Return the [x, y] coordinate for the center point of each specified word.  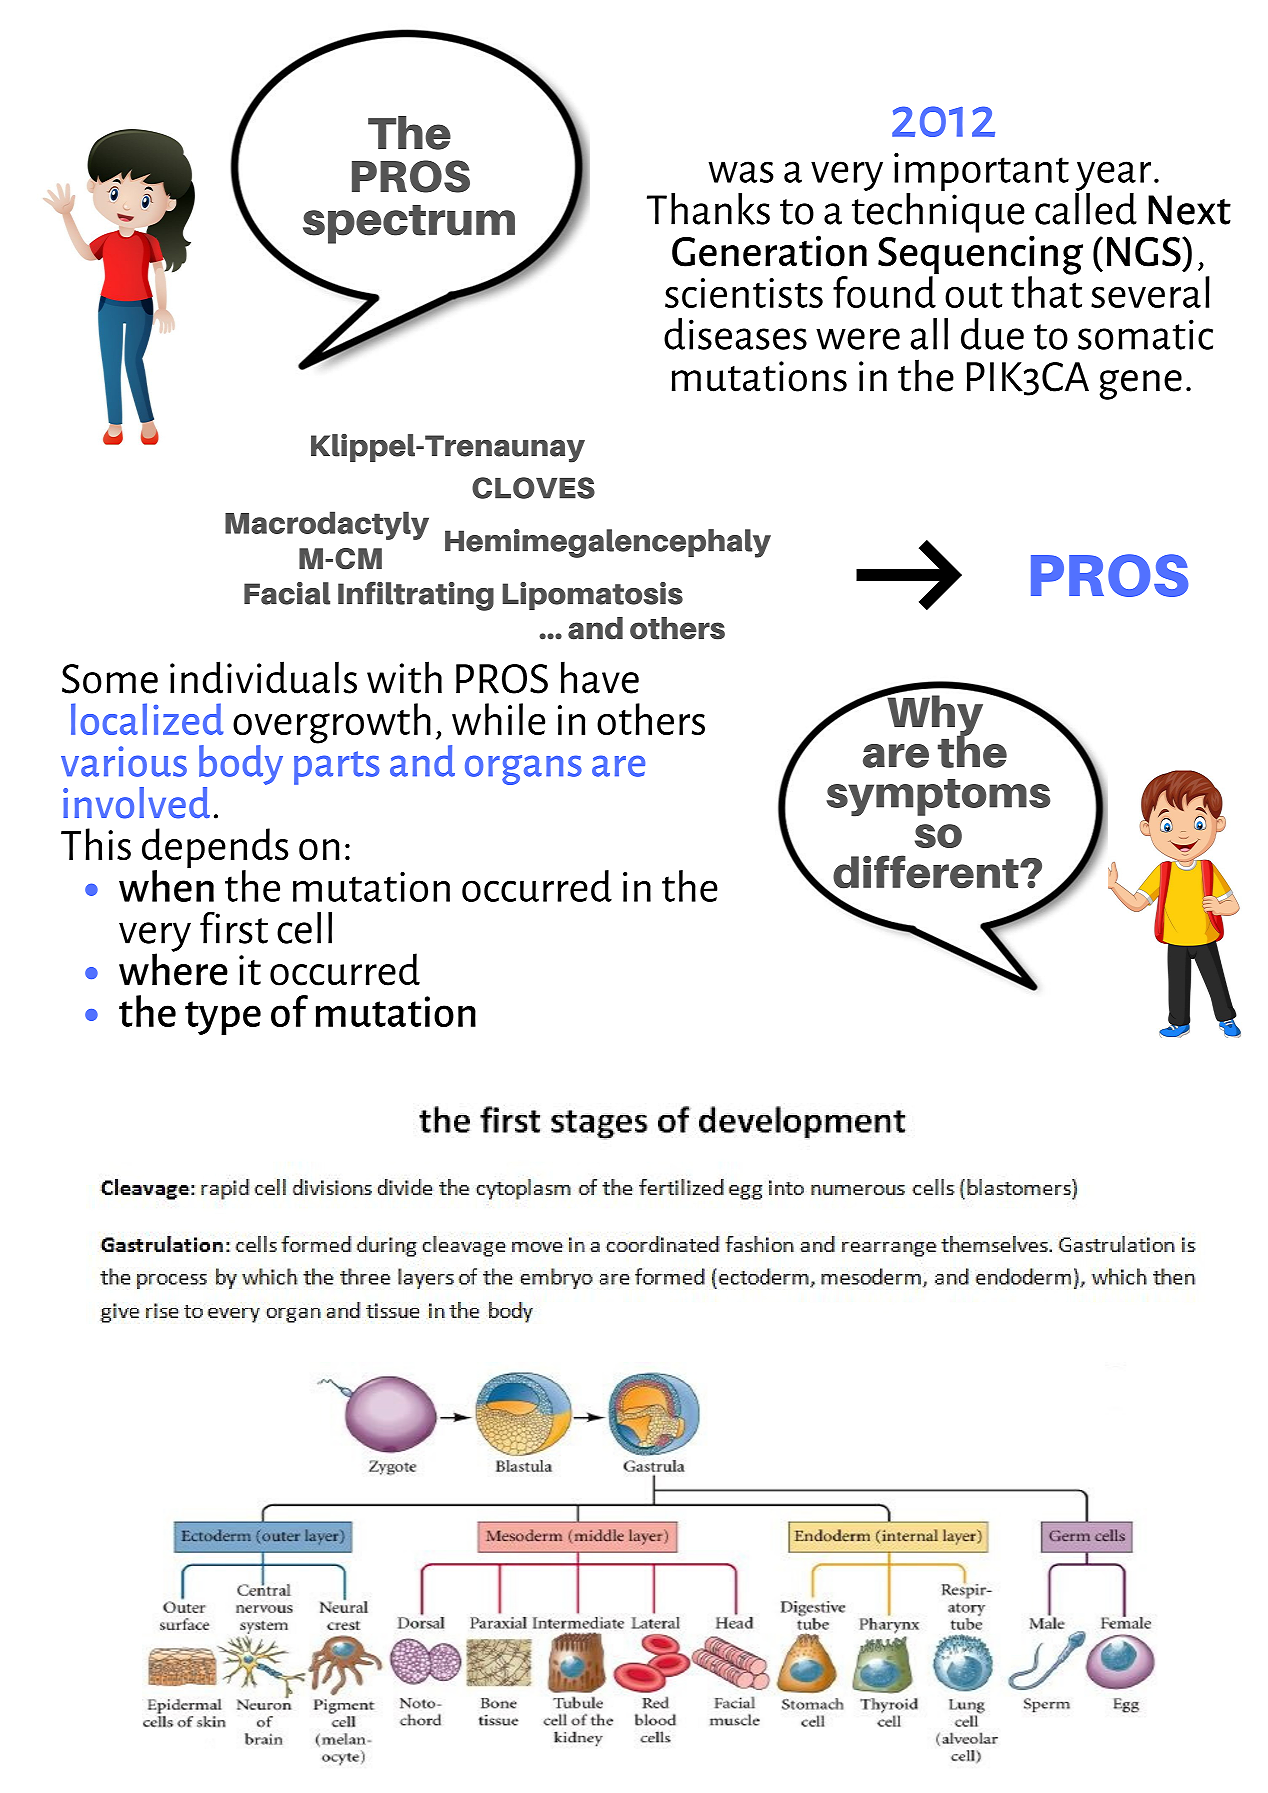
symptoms [938, 798]
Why [935, 715]
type [223, 1018]
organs [523, 770]
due [992, 334]
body [241, 765]
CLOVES [533, 488]
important [981, 172]
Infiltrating [416, 596]
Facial [287, 593]
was [741, 172]
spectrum [409, 224]
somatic [1145, 334]
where [173, 968]
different [927, 872]
